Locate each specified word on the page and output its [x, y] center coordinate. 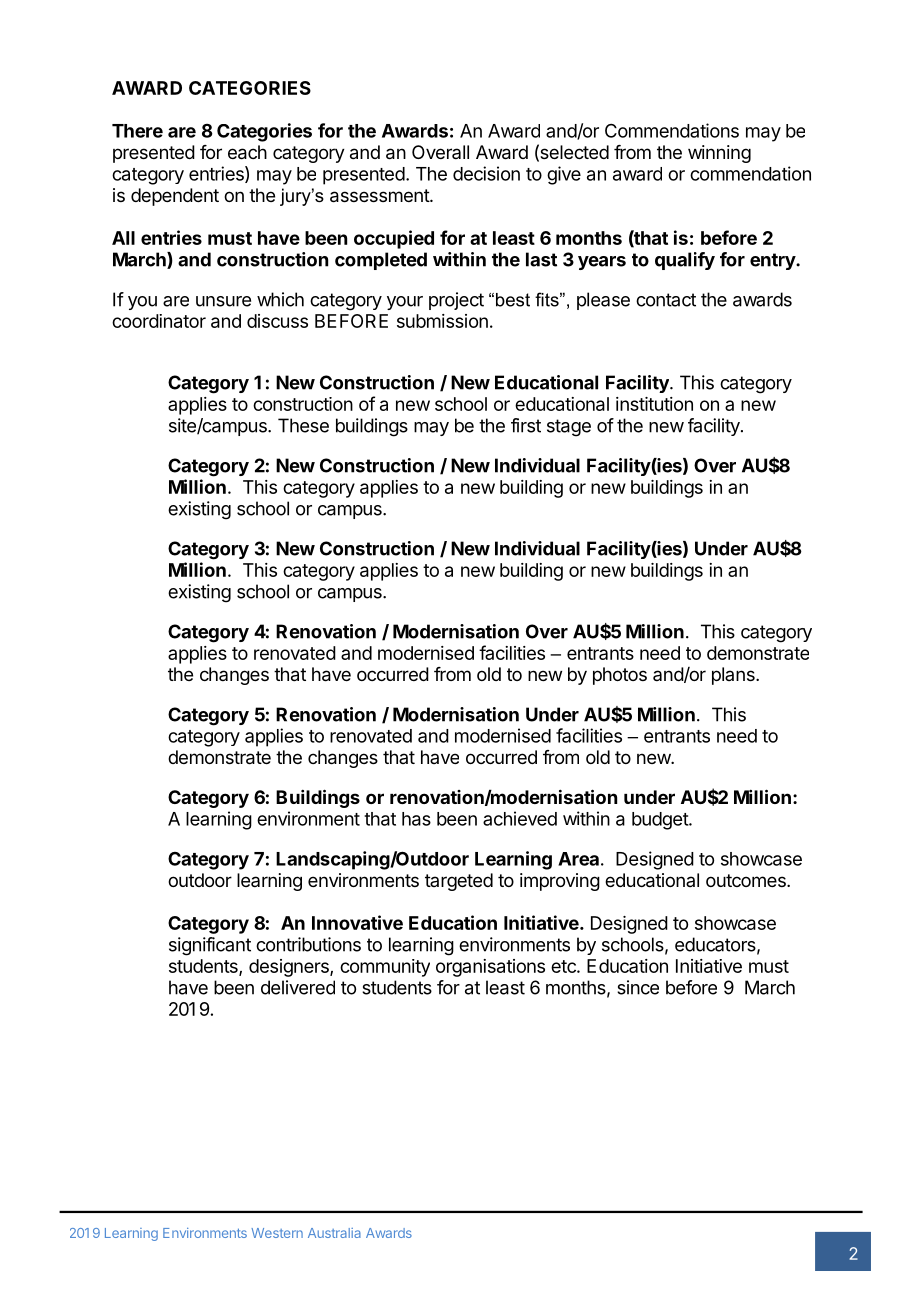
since [638, 987]
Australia [334, 1233]
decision [486, 173]
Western [277, 1233]
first [526, 425]
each [247, 152]
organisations [490, 968]
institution [654, 404]
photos [620, 676]
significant [210, 946]
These [303, 425]
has [416, 819]
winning [719, 154]
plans [734, 676]
